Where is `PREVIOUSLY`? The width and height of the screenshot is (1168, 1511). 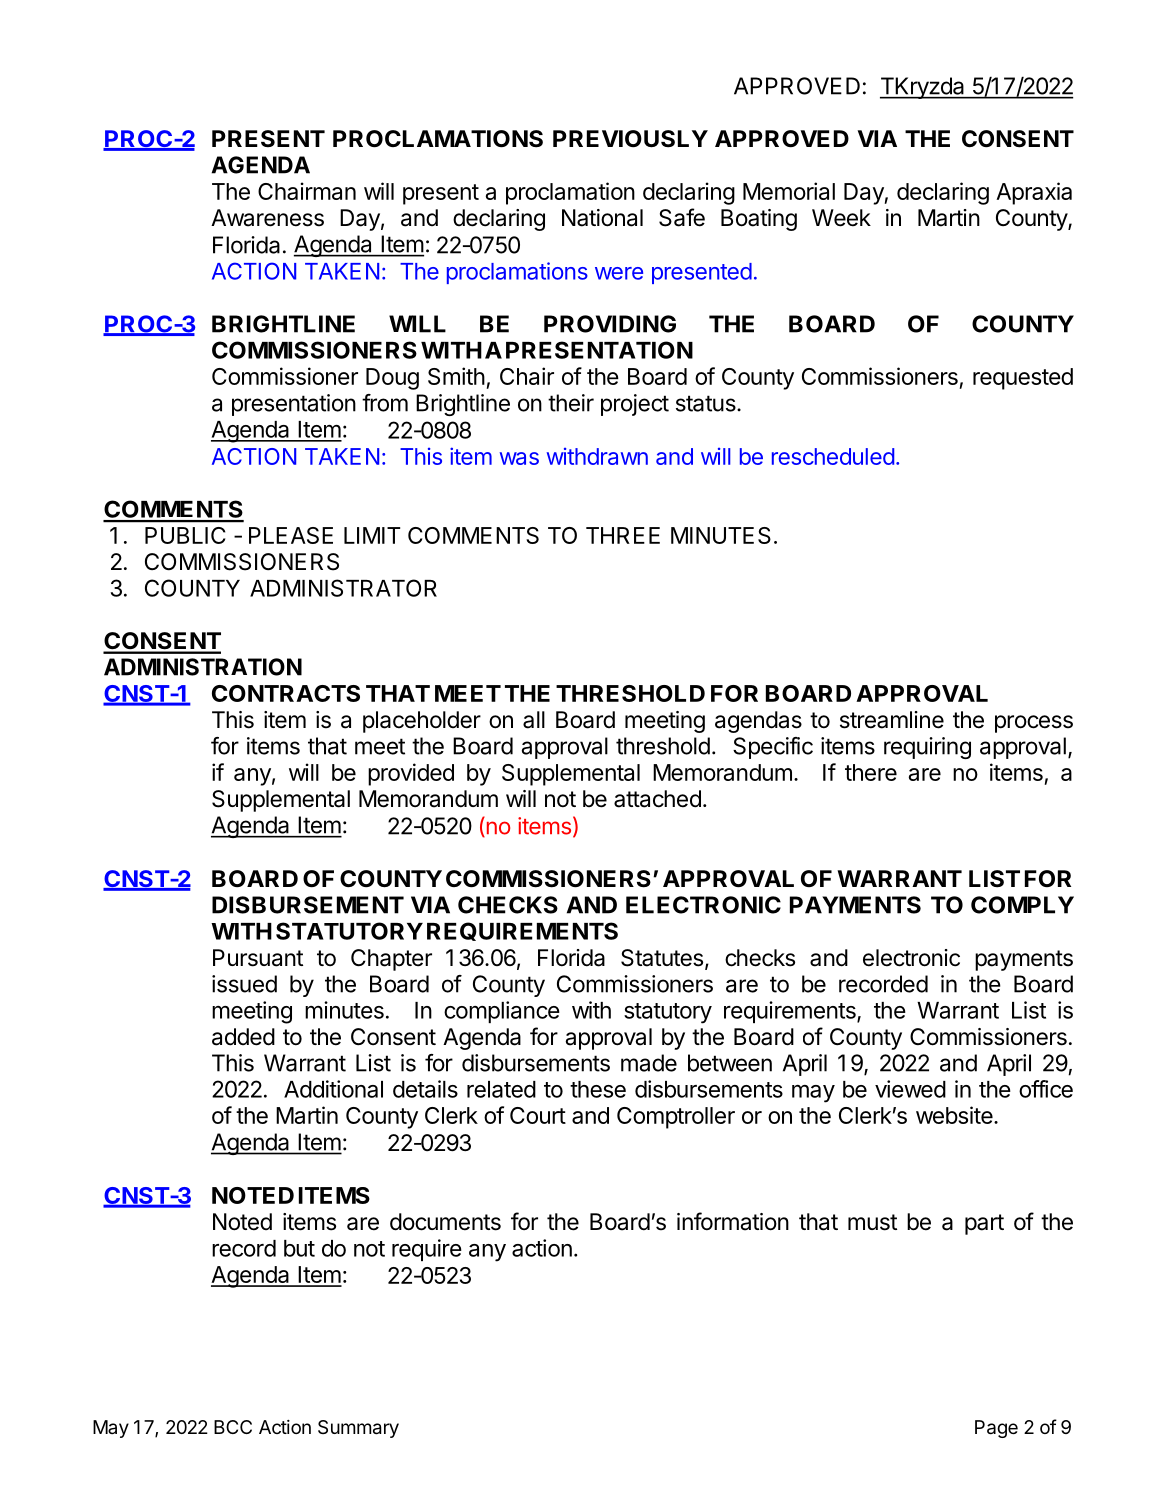 PREVIOUSLY is located at coordinates (630, 139).
